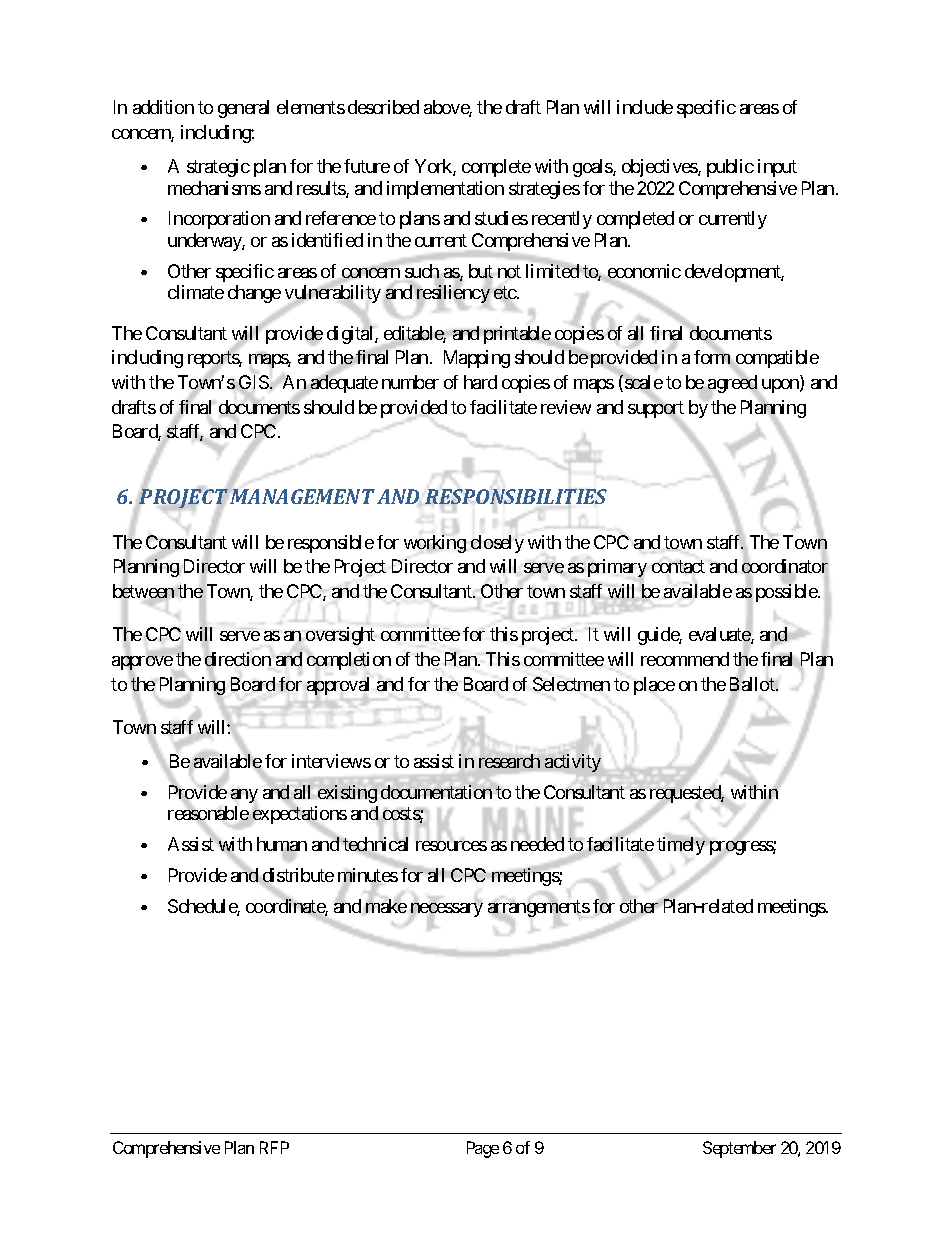  Describe the element at coordinates (274, 1147) in the document. I see `RFP` at that location.
